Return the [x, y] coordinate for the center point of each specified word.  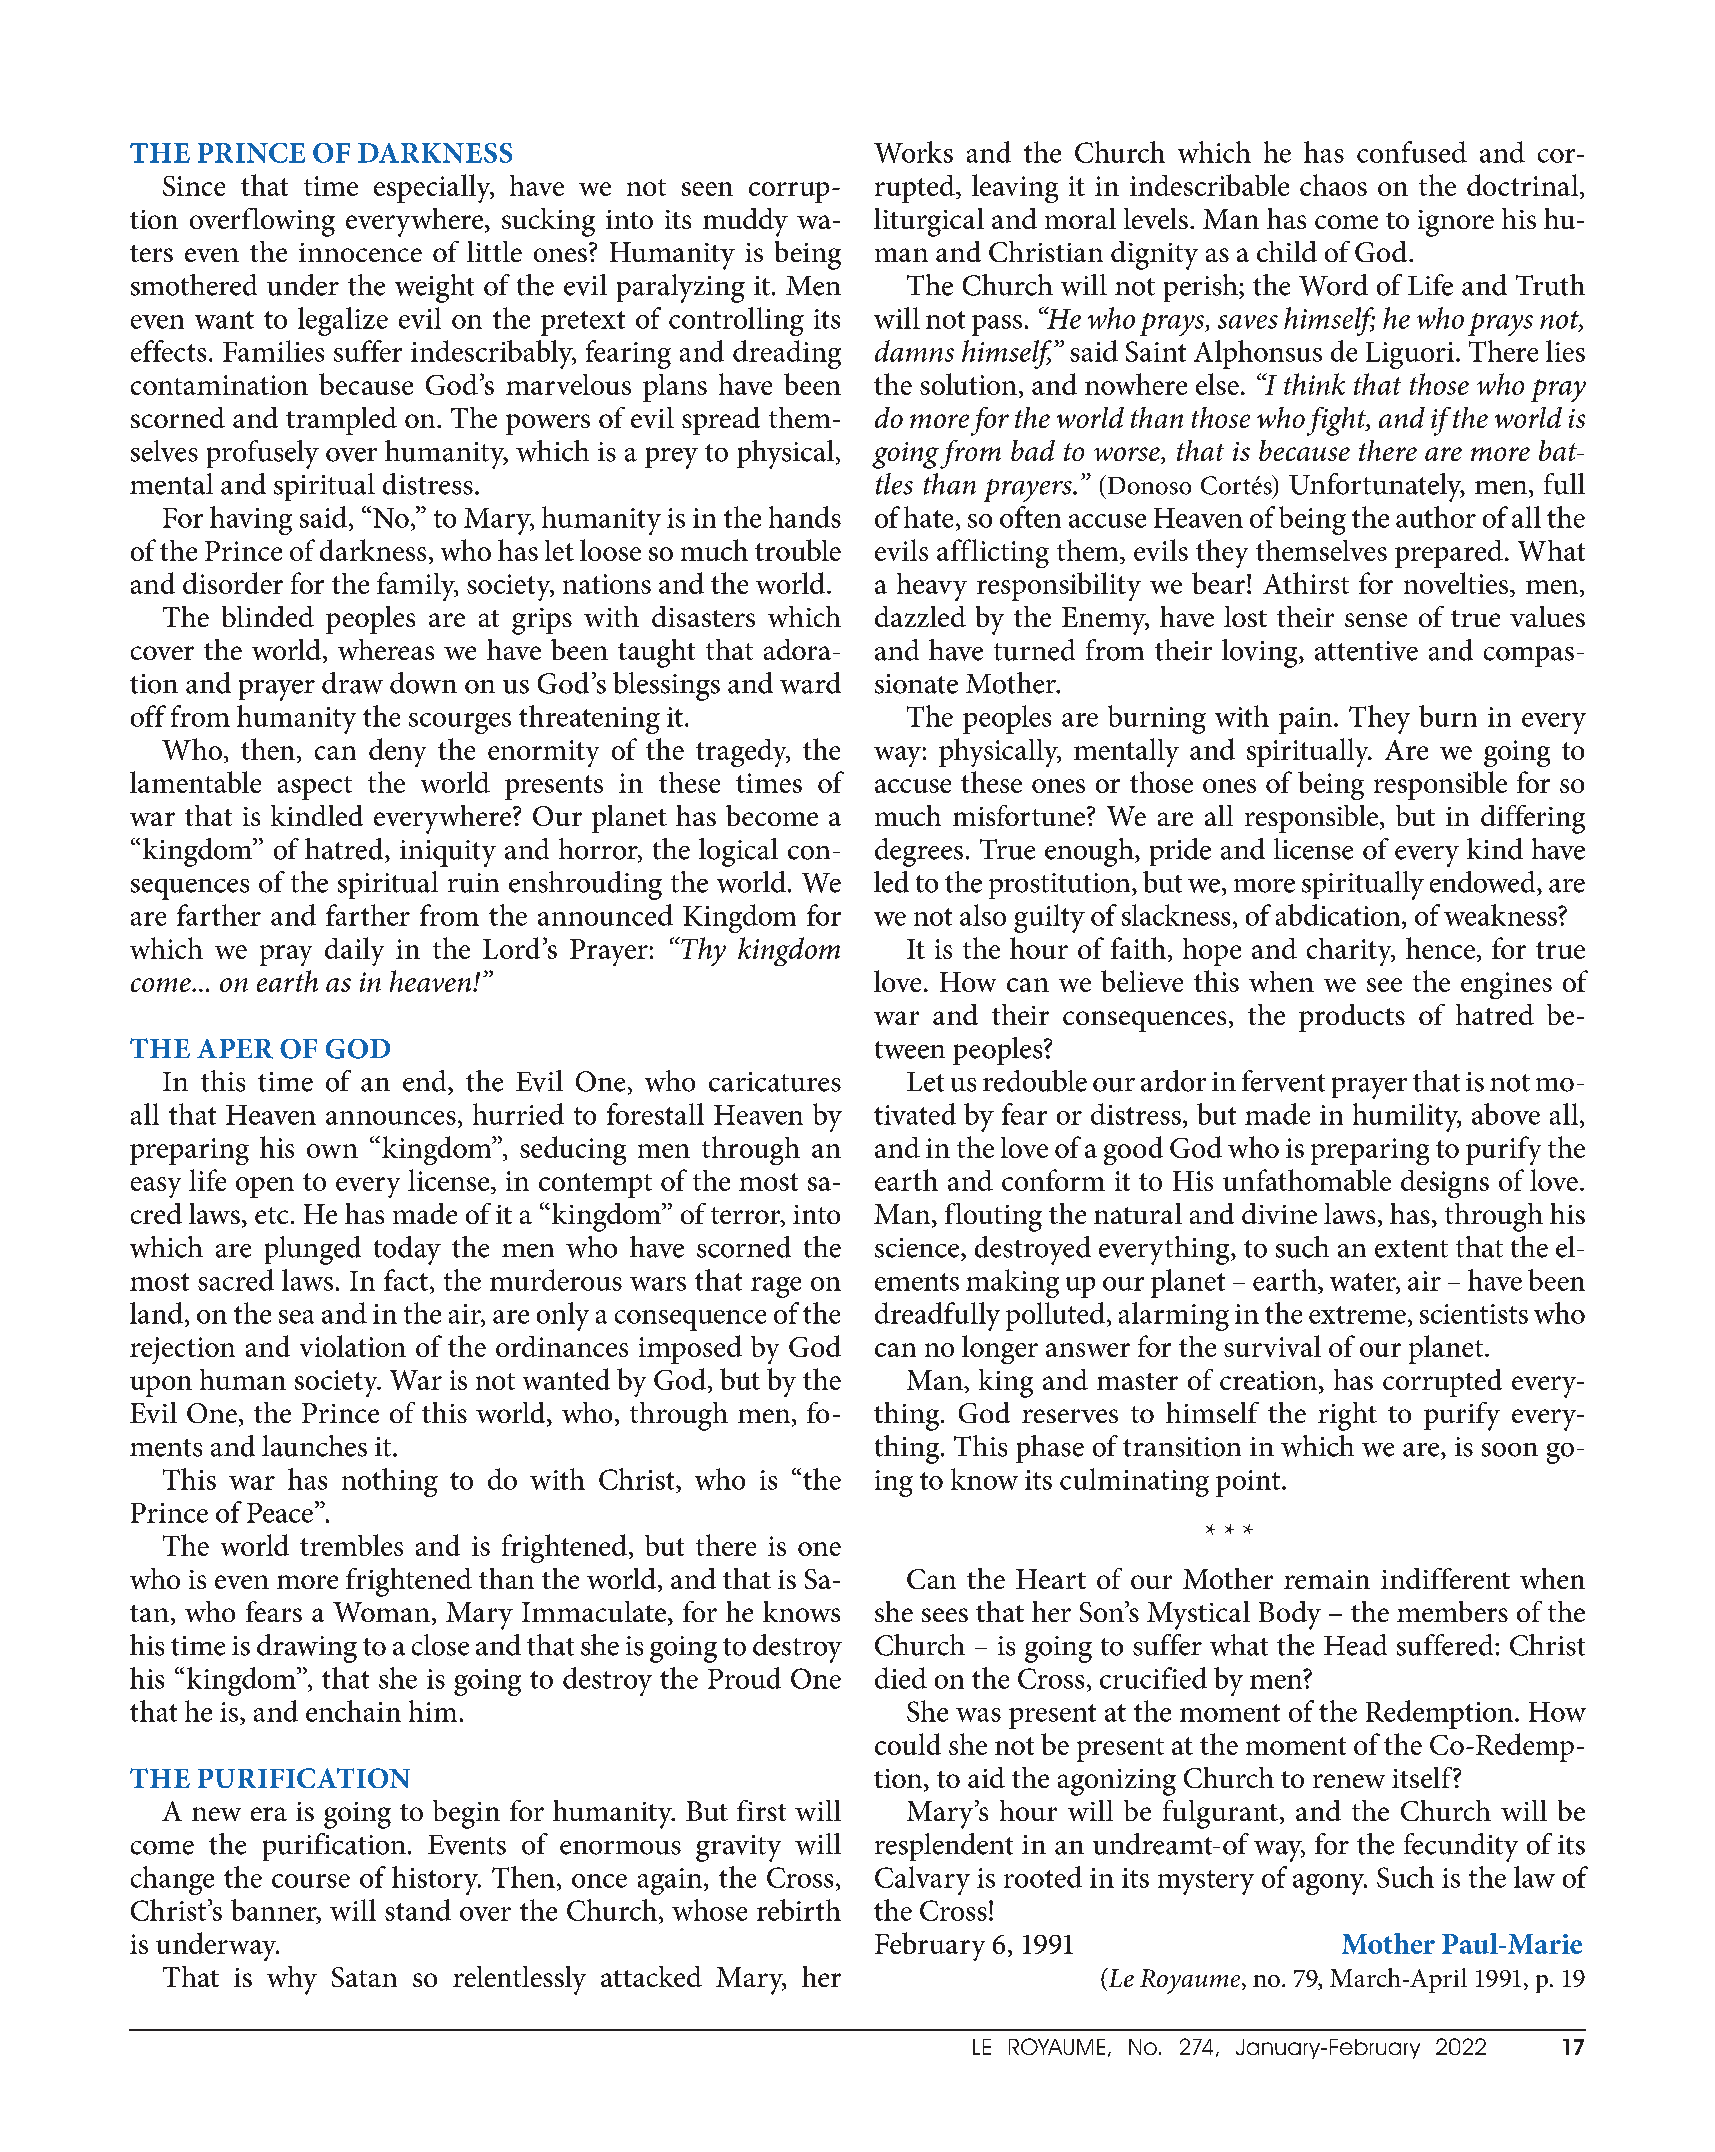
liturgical [929, 222]
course [311, 1881]
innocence [360, 252]
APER [235, 1049]
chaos [1333, 185]
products [1352, 1018]
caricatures [775, 1082]
